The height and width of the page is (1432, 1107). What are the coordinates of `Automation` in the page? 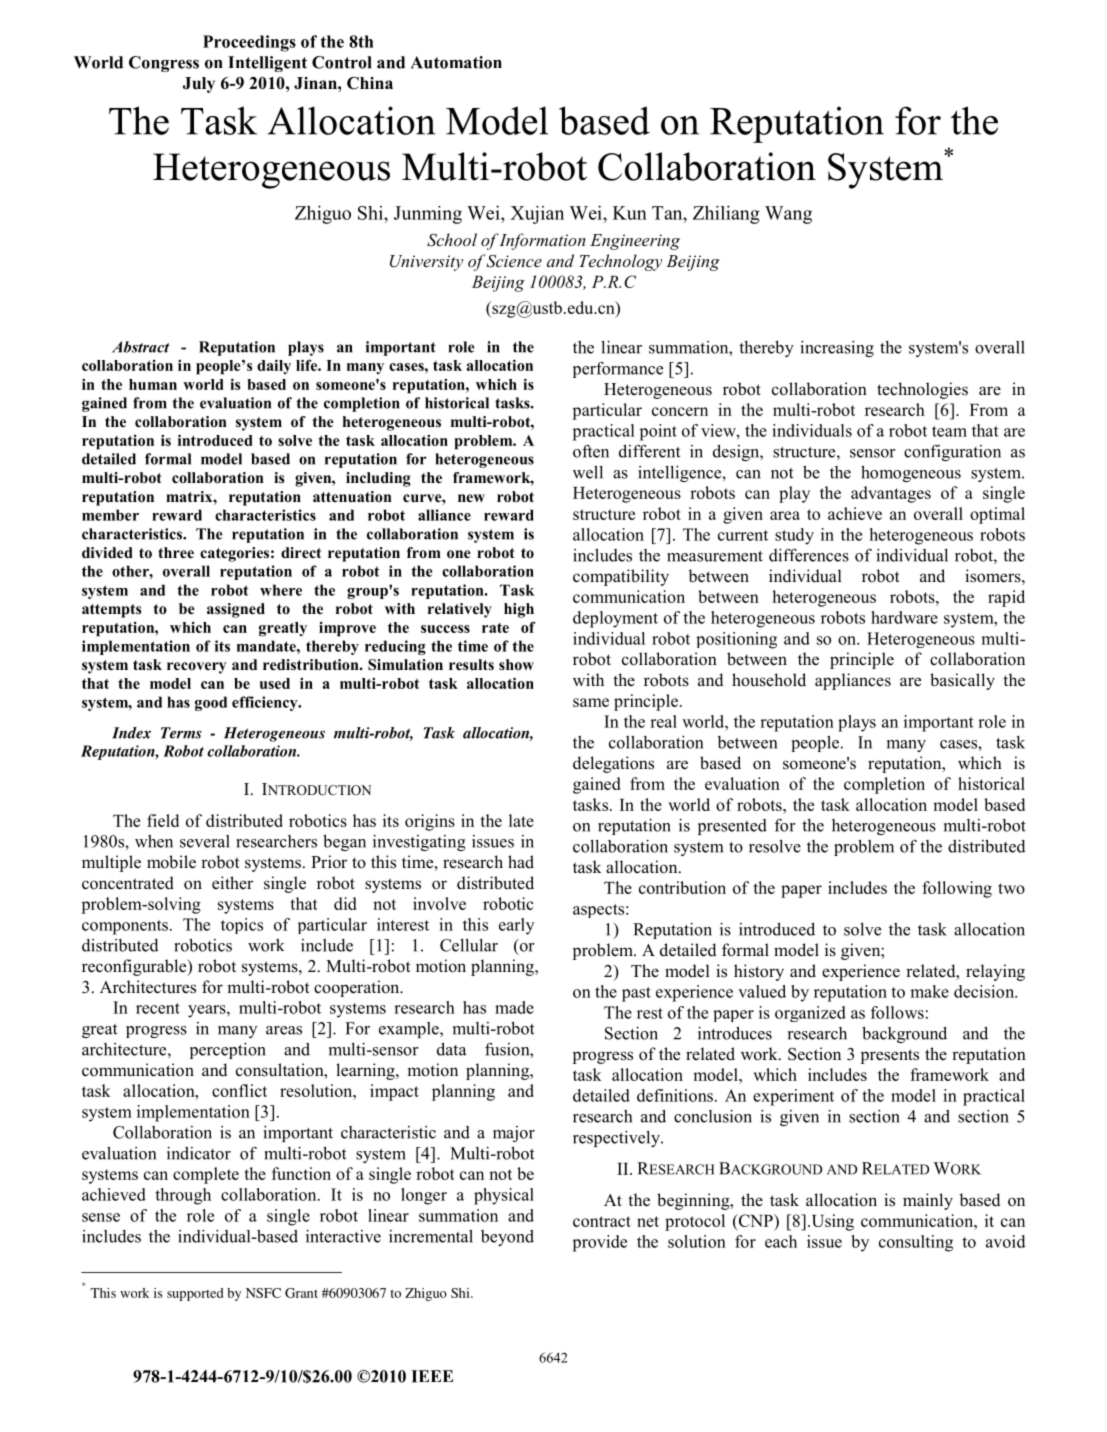 It's located at (456, 62).
